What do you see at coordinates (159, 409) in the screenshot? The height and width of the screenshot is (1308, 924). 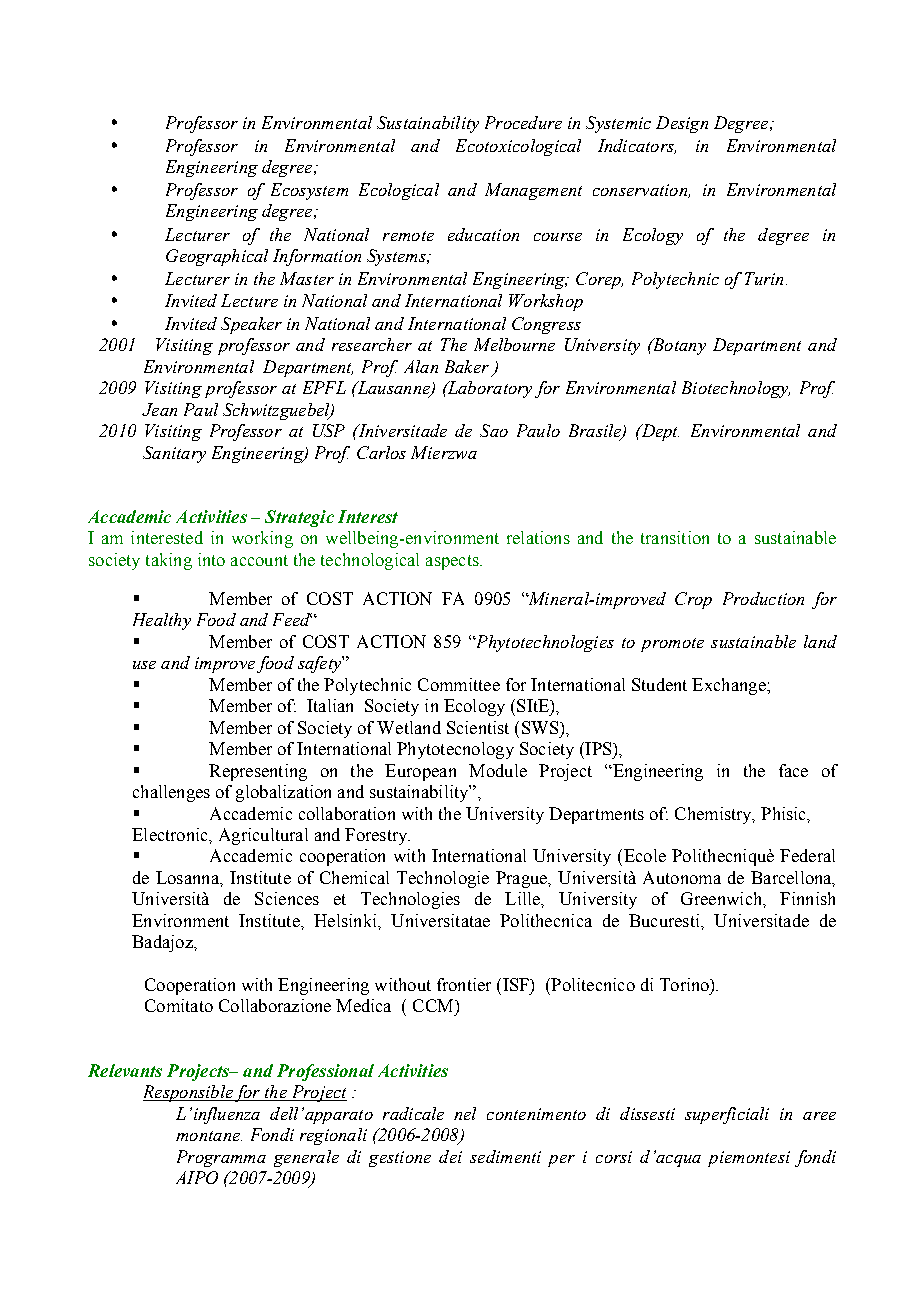 I see `Jean` at bounding box center [159, 409].
